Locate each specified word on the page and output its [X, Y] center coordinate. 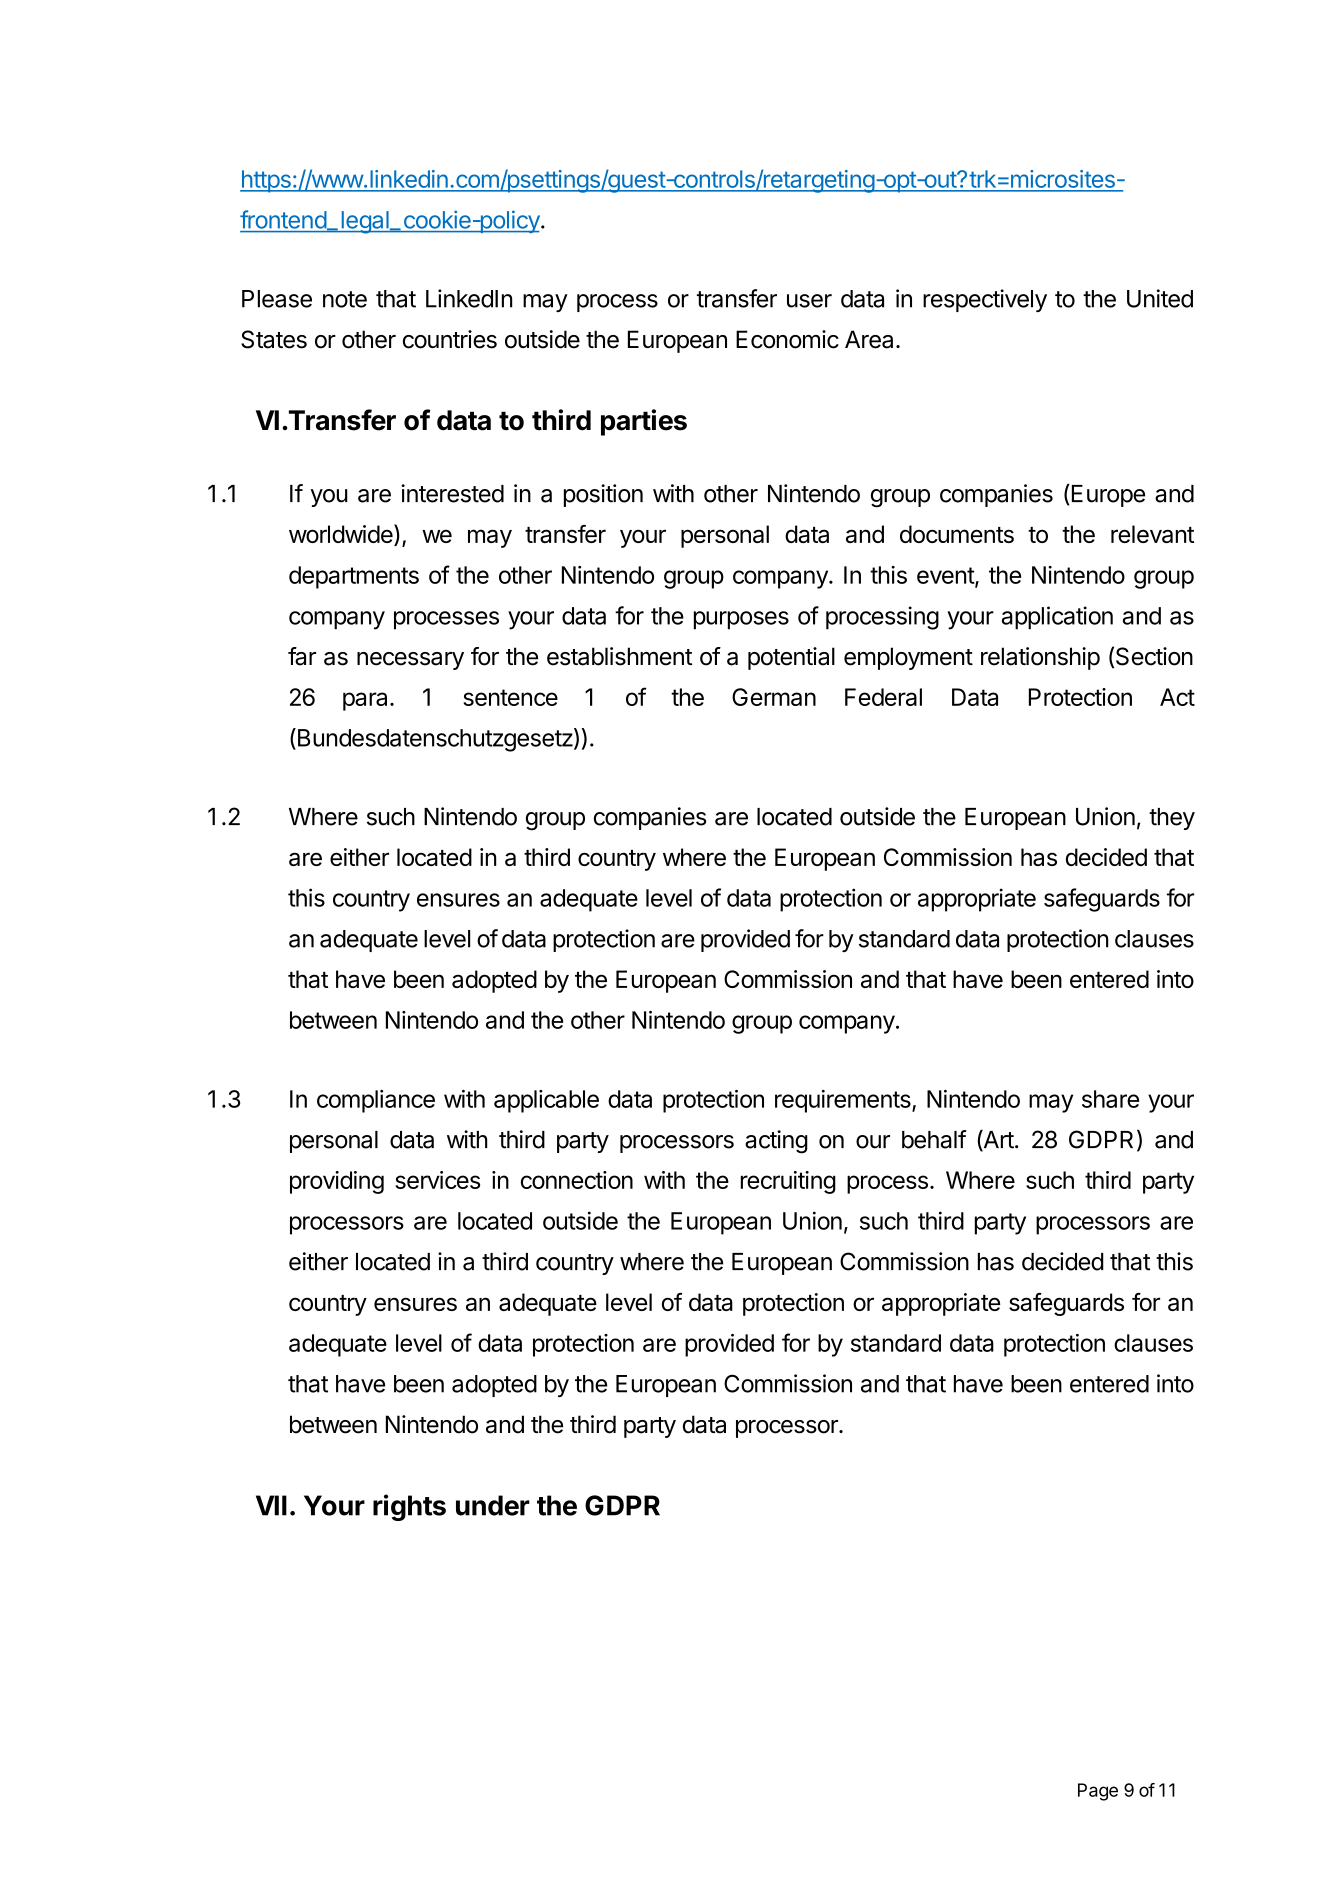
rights [409, 1507]
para [365, 701]
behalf [934, 1139]
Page [1098, 1792]
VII [271, 1505]
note [345, 299]
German [774, 697]
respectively [985, 300]
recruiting [788, 1182]
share [1110, 1099]
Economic [787, 339]
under [493, 1505]
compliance [376, 1101]
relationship [1040, 658]
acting [776, 1142]
